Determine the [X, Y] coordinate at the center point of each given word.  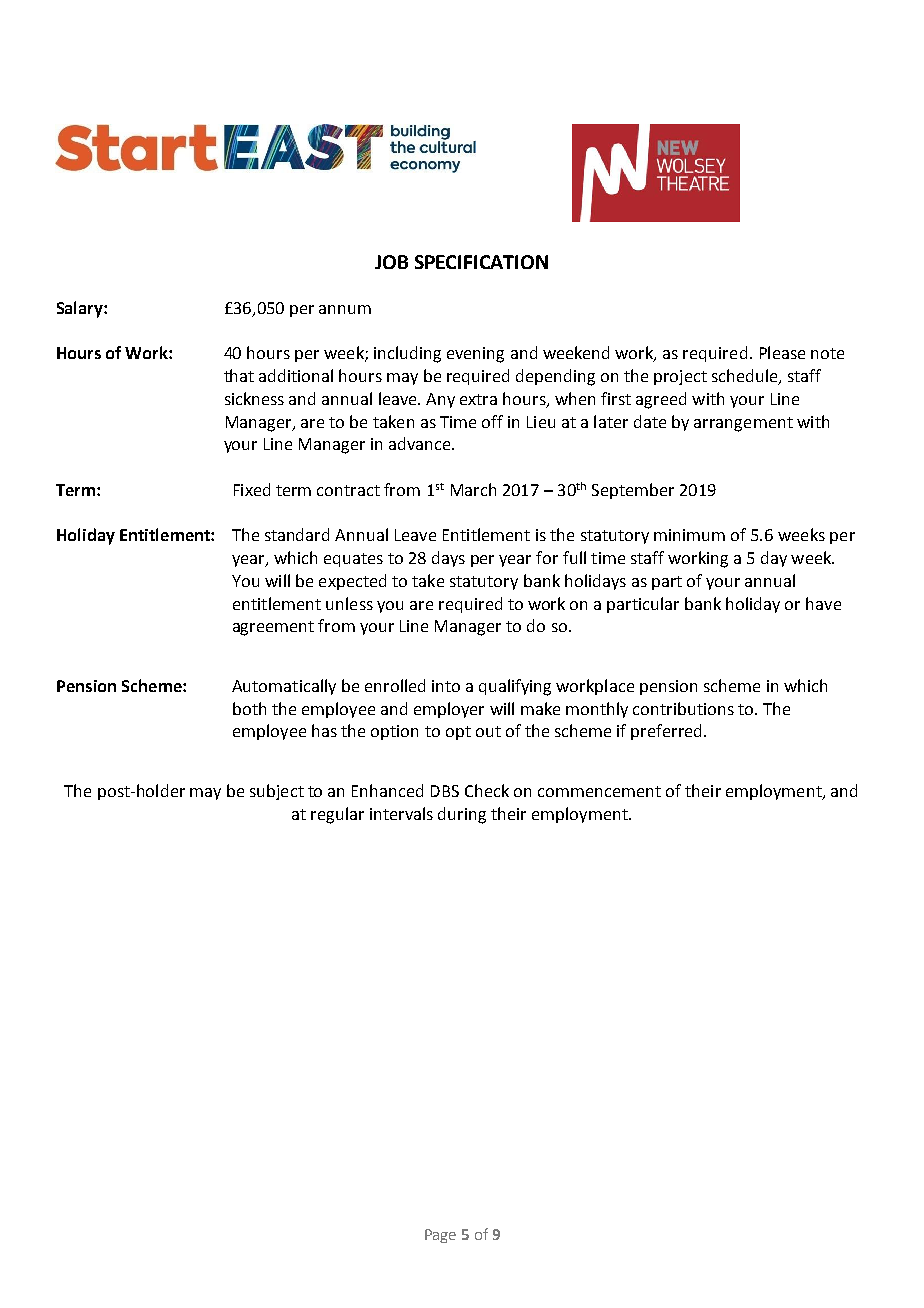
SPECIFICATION [481, 262]
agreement [273, 628]
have [823, 603]
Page [440, 1236]
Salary [81, 309]
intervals [401, 813]
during [462, 815]
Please [782, 352]
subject [277, 792]
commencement [599, 791]
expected [352, 582]
